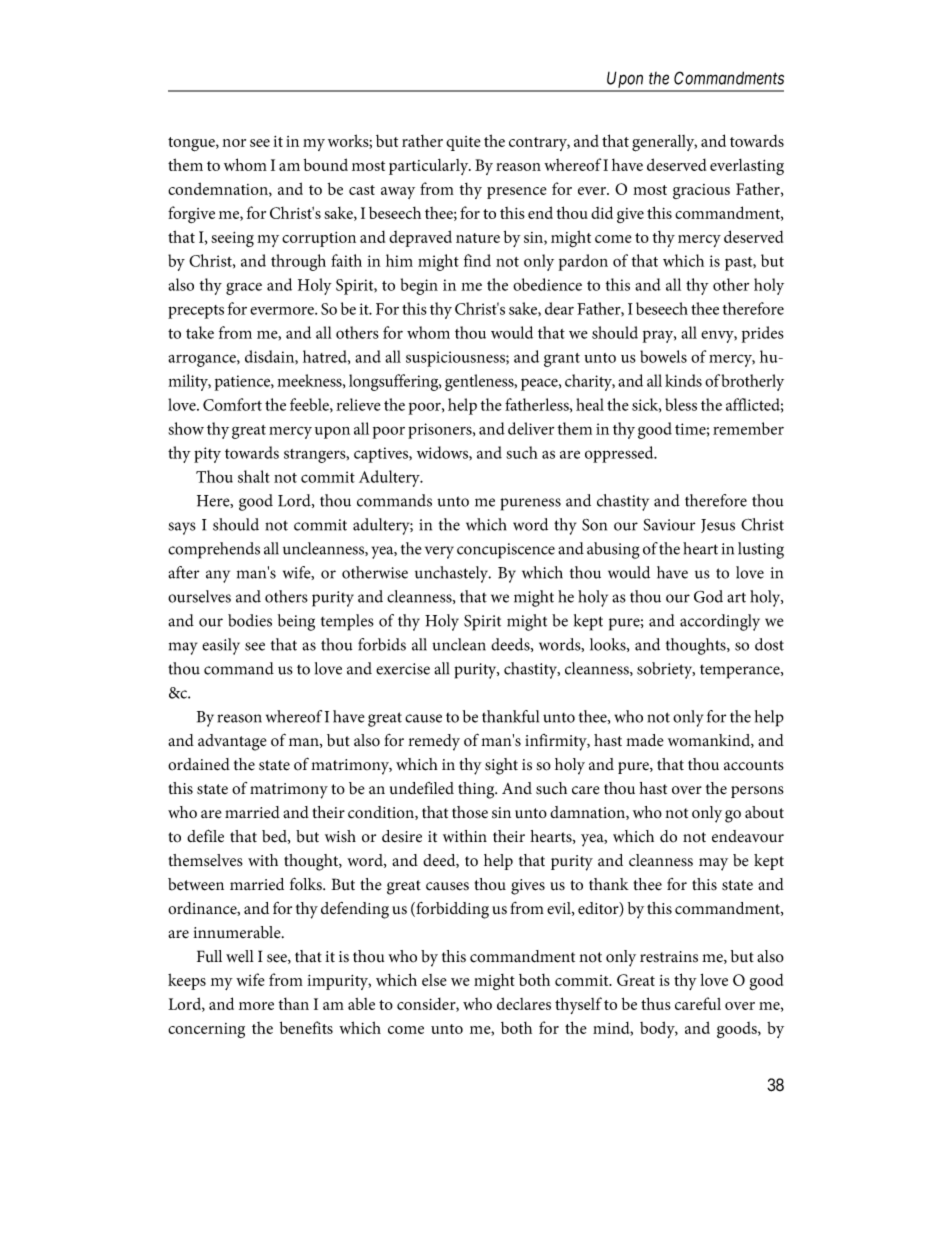  Describe the element at coordinates (206, 1030) in the page. I see `concerning` at that location.
